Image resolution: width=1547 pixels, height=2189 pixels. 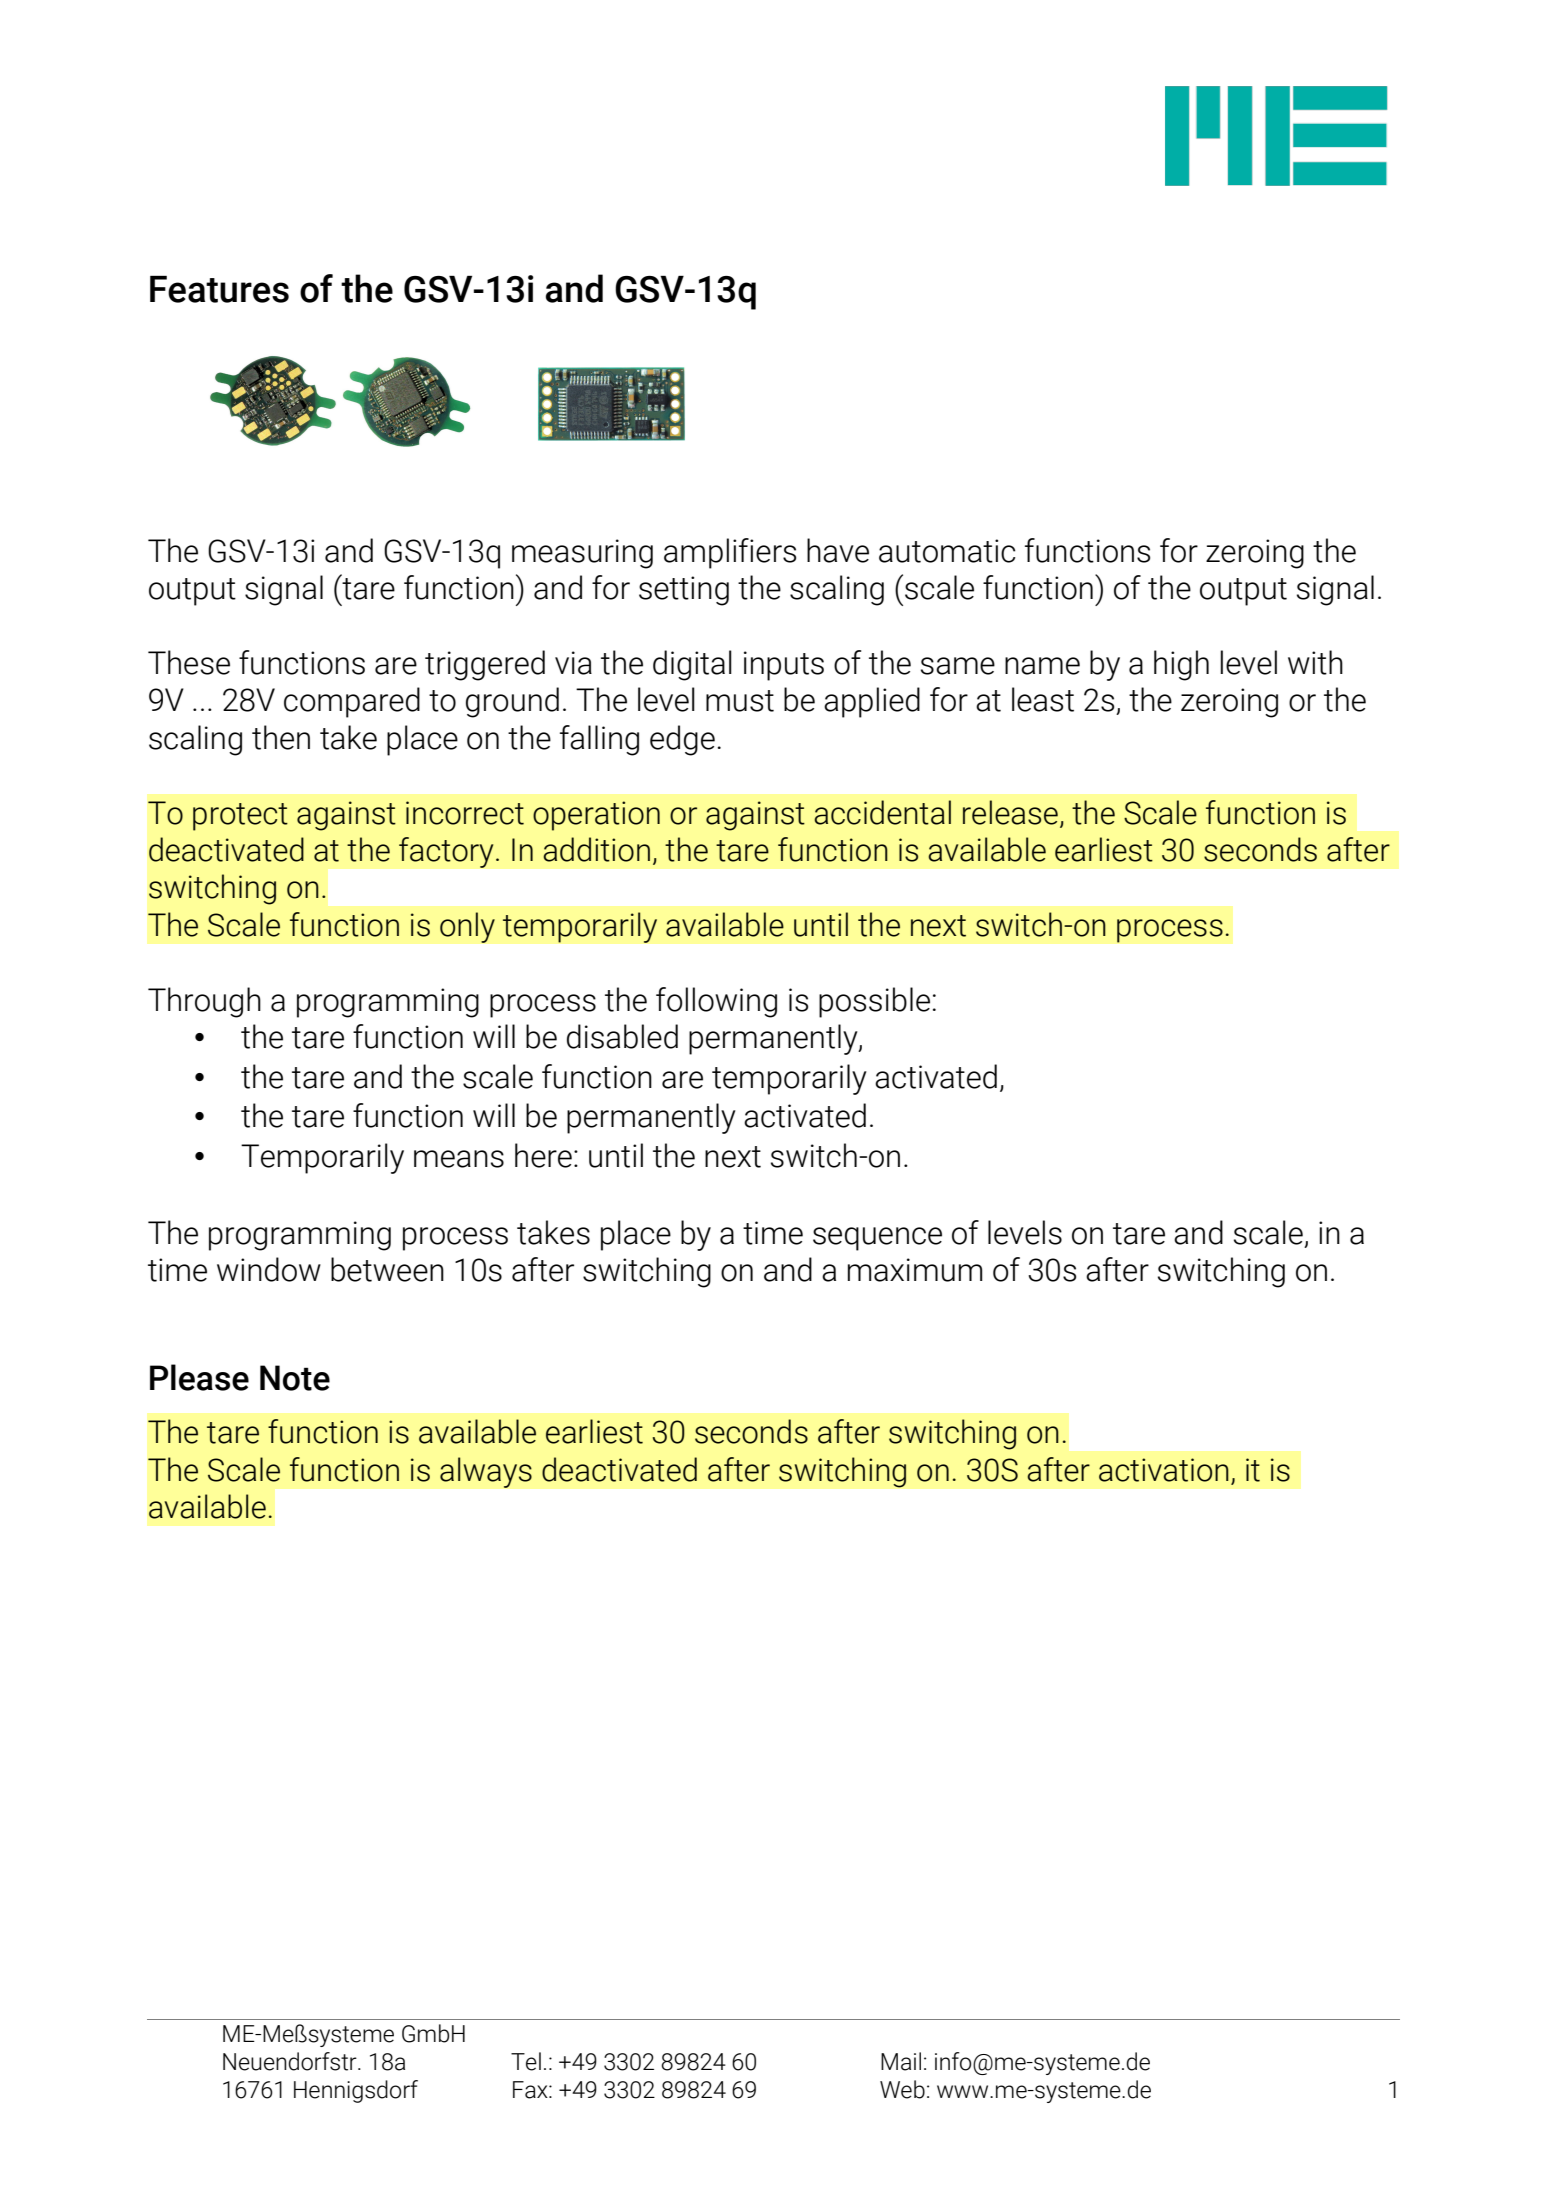 What do you see at coordinates (901, 2061) in the screenshot?
I see `Mail` at bounding box center [901, 2061].
